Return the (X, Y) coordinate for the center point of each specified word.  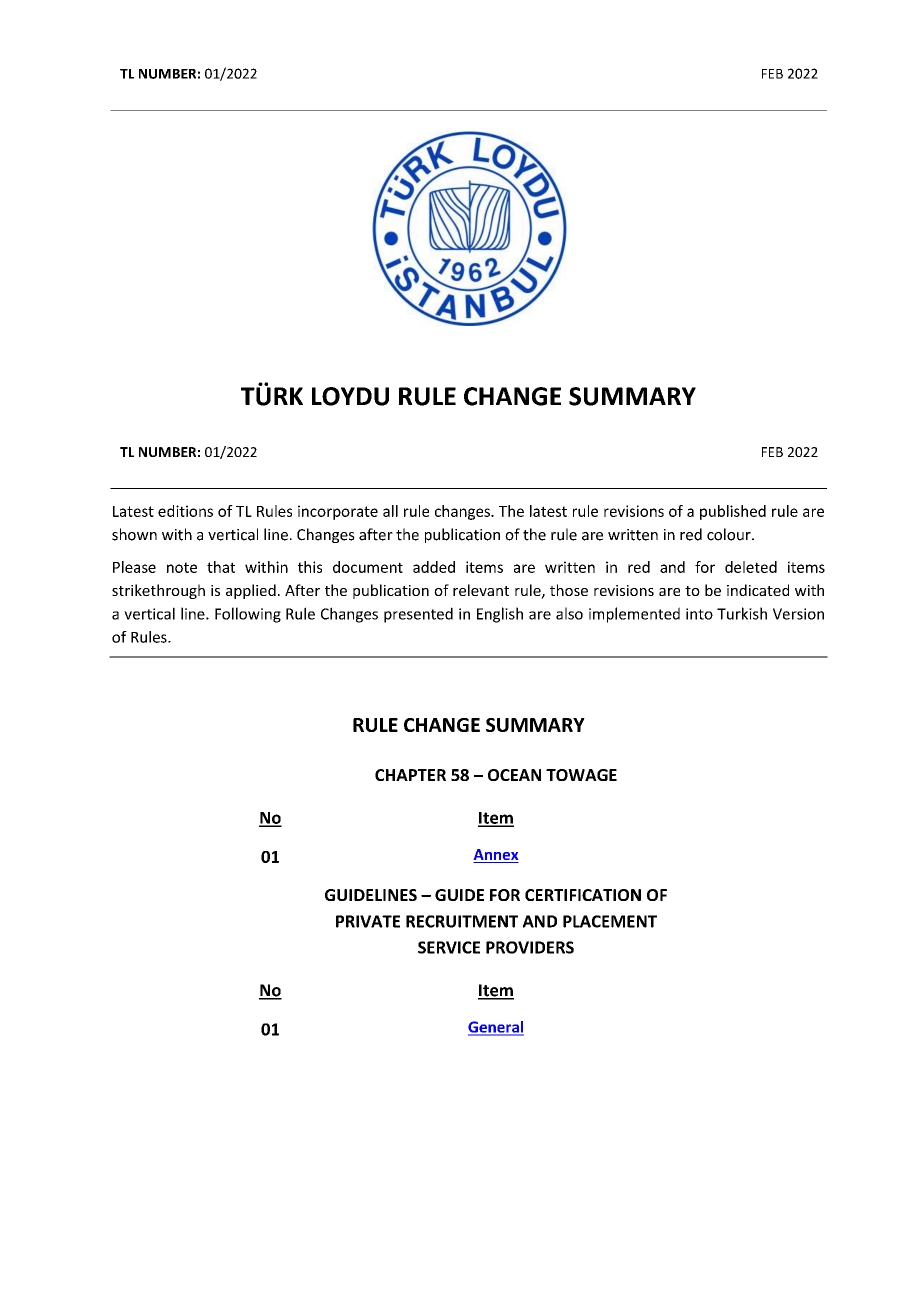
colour (730, 534)
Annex (496, 856)
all (390, 511)
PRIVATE (368, 921)
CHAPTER (410, 775)
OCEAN (514, 775)
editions (185, 511)
